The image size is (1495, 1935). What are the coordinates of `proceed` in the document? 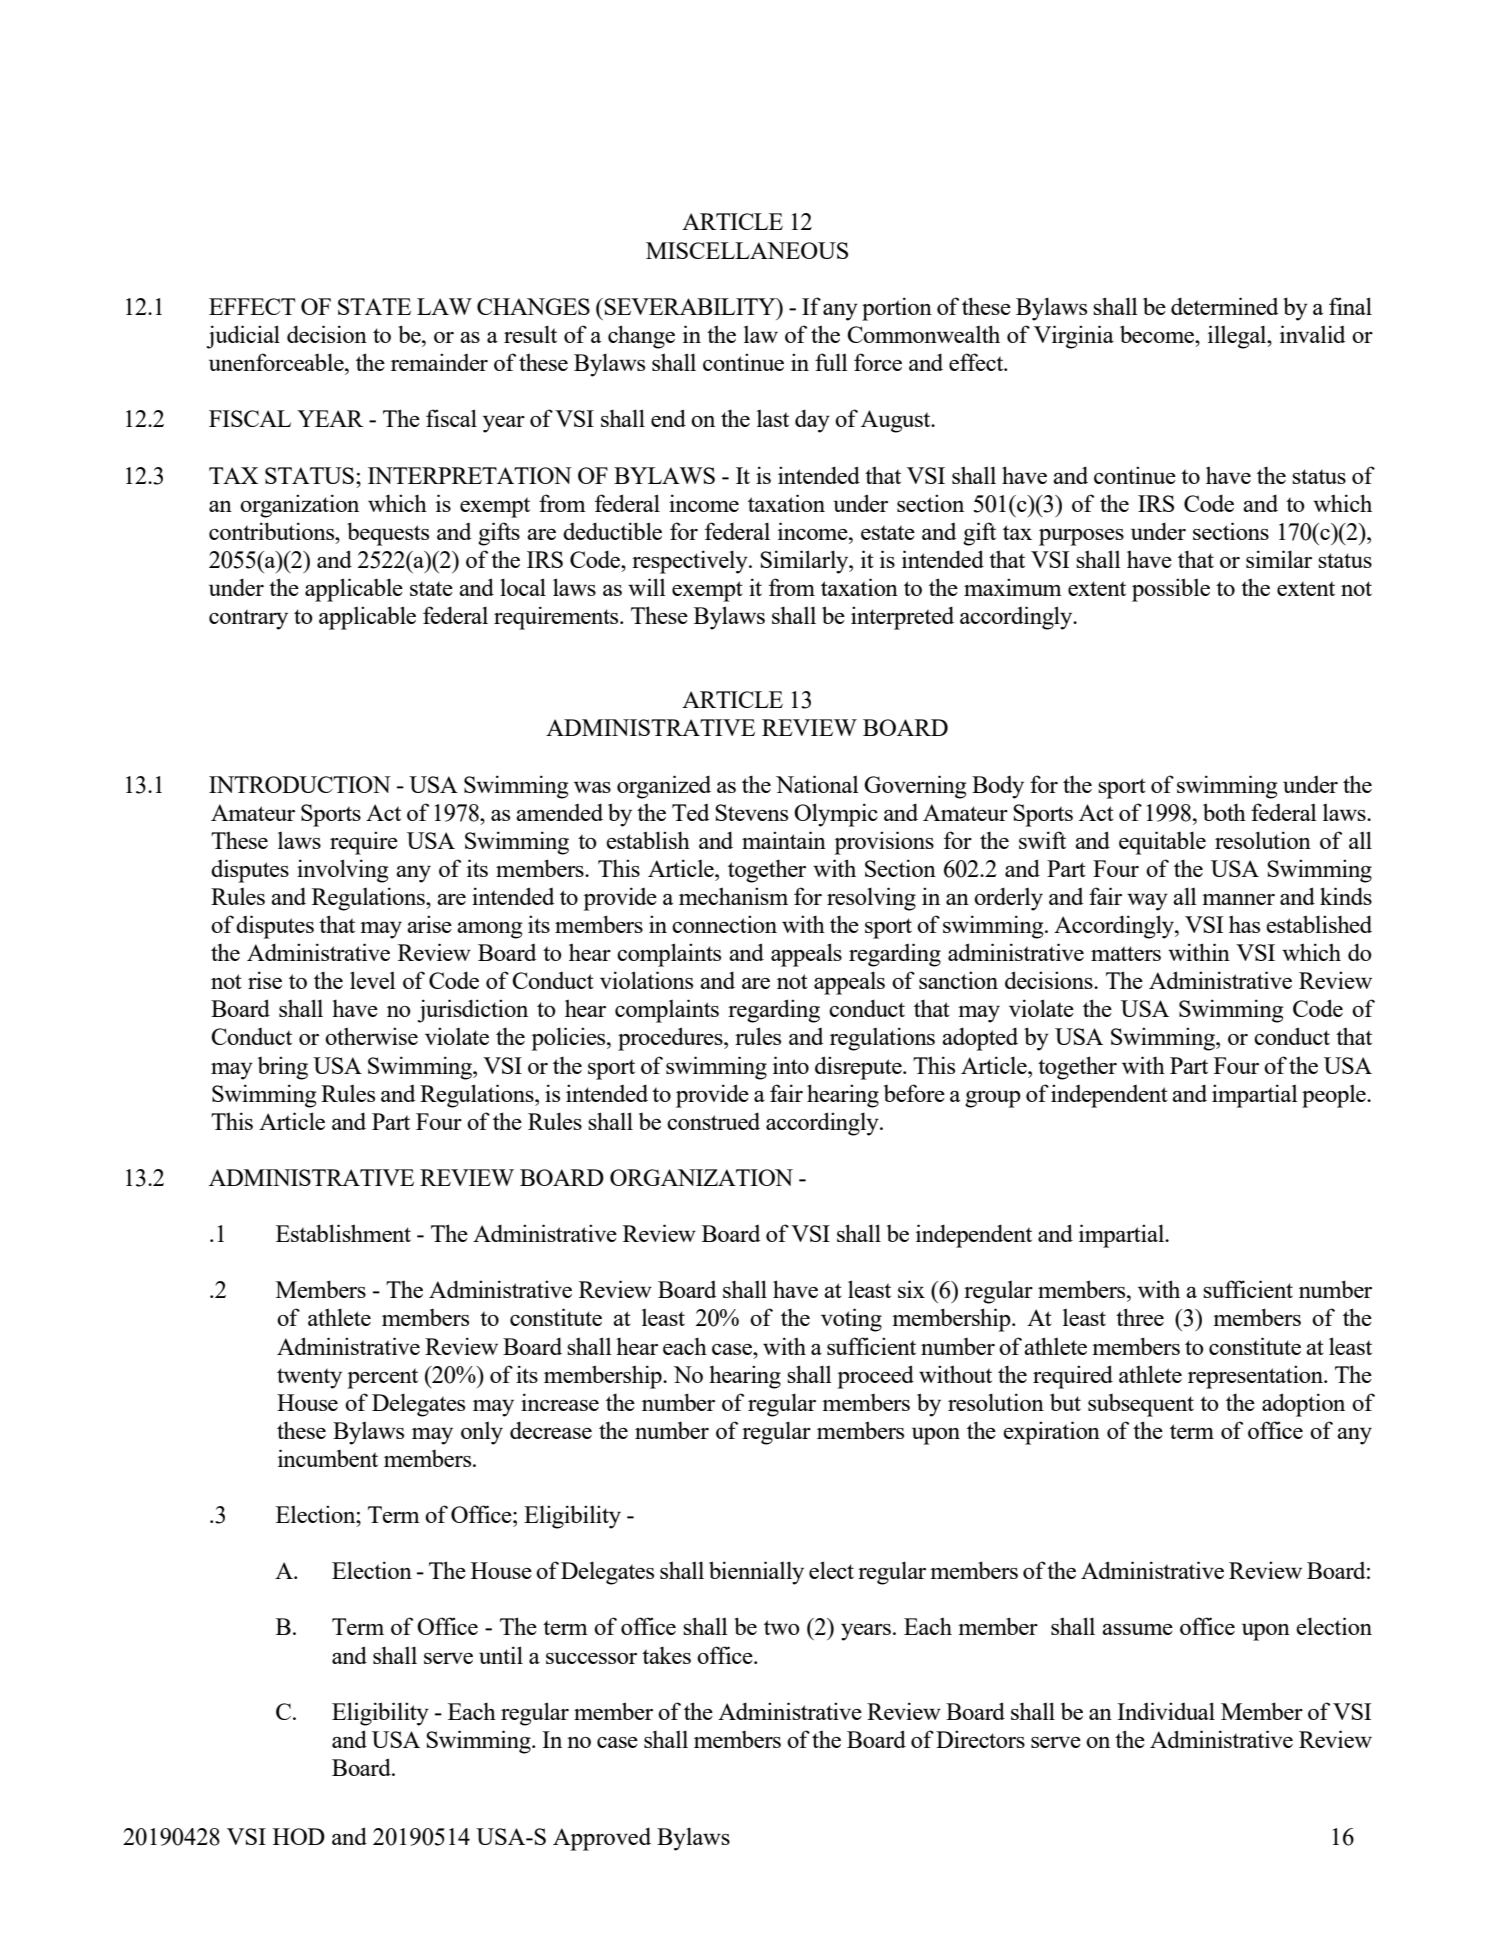 It's located at (876, 1377).
